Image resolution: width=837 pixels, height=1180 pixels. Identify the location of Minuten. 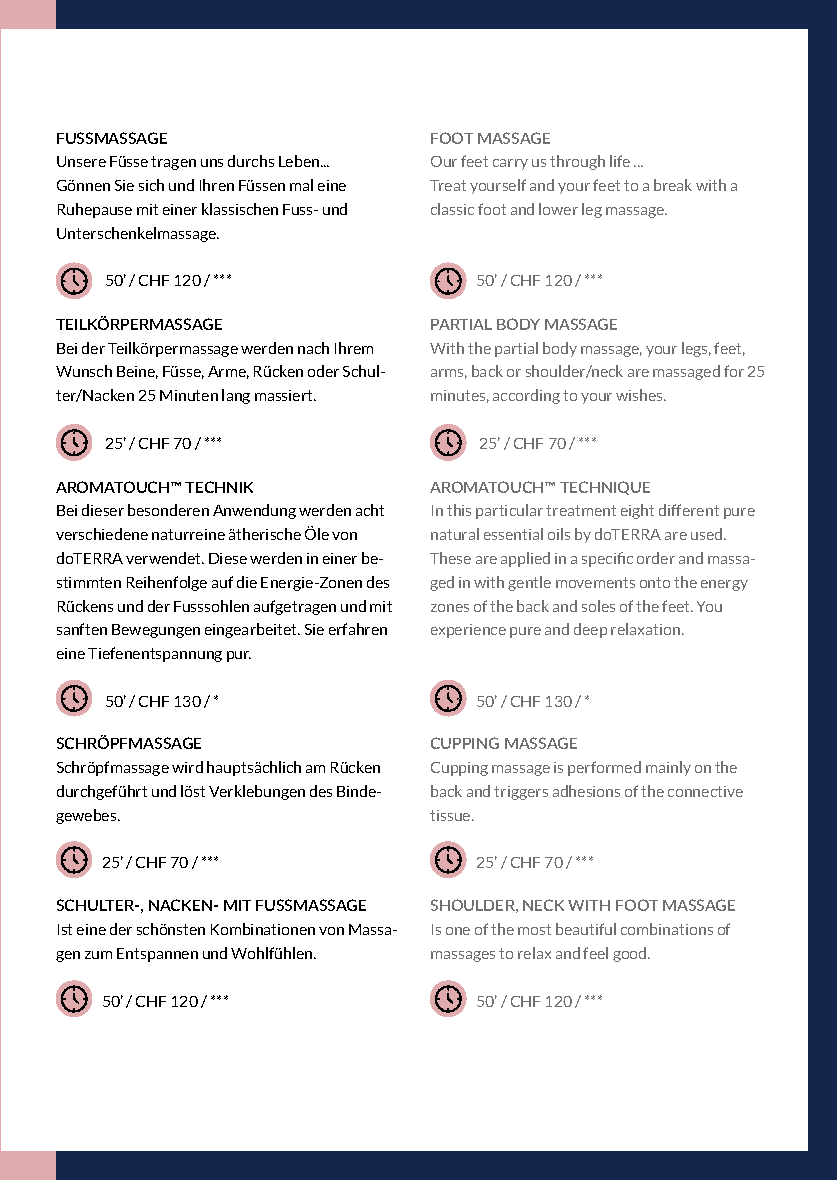
(189, 395).
